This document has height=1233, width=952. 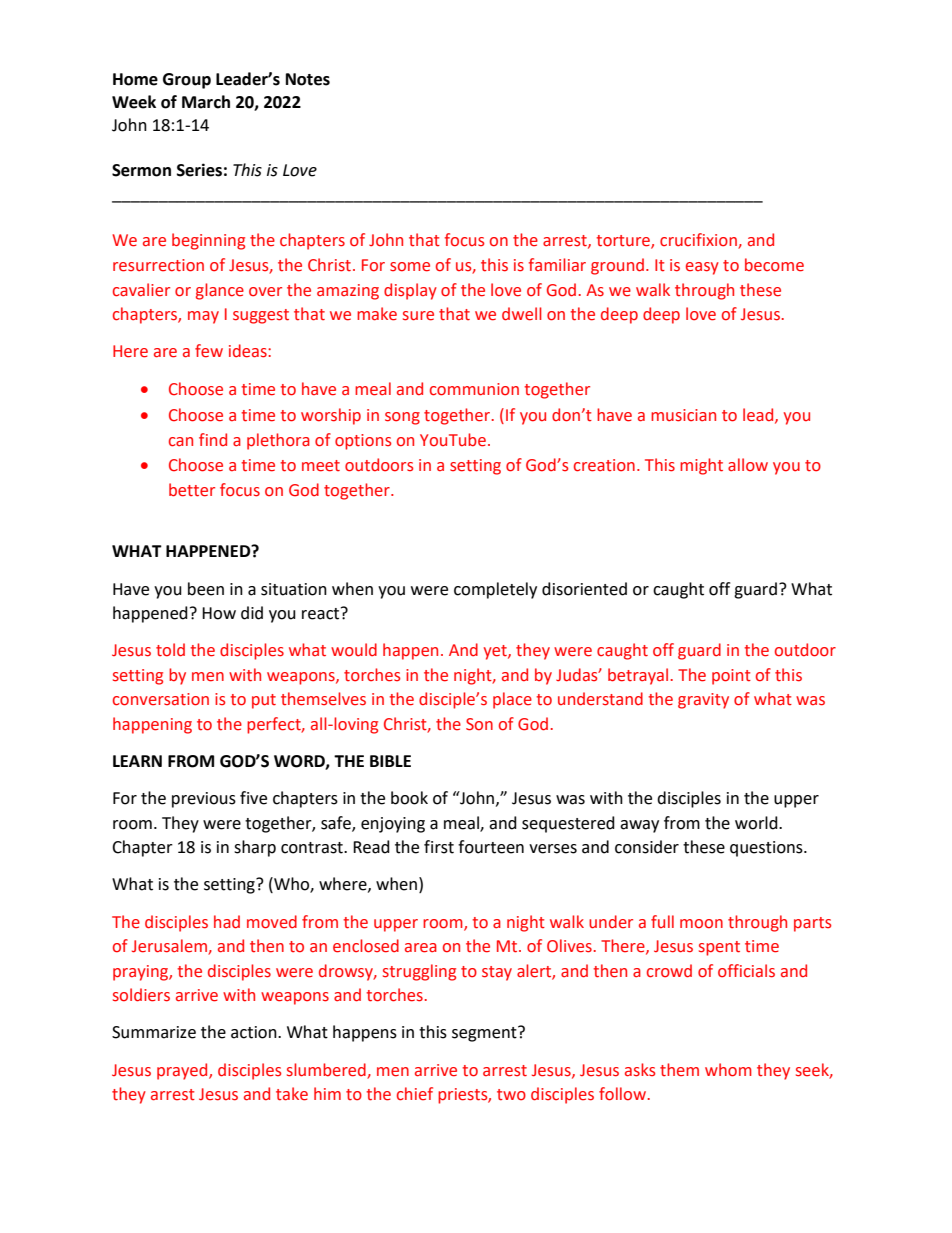 I want to click on Notes, so click(x=308, y=79).
